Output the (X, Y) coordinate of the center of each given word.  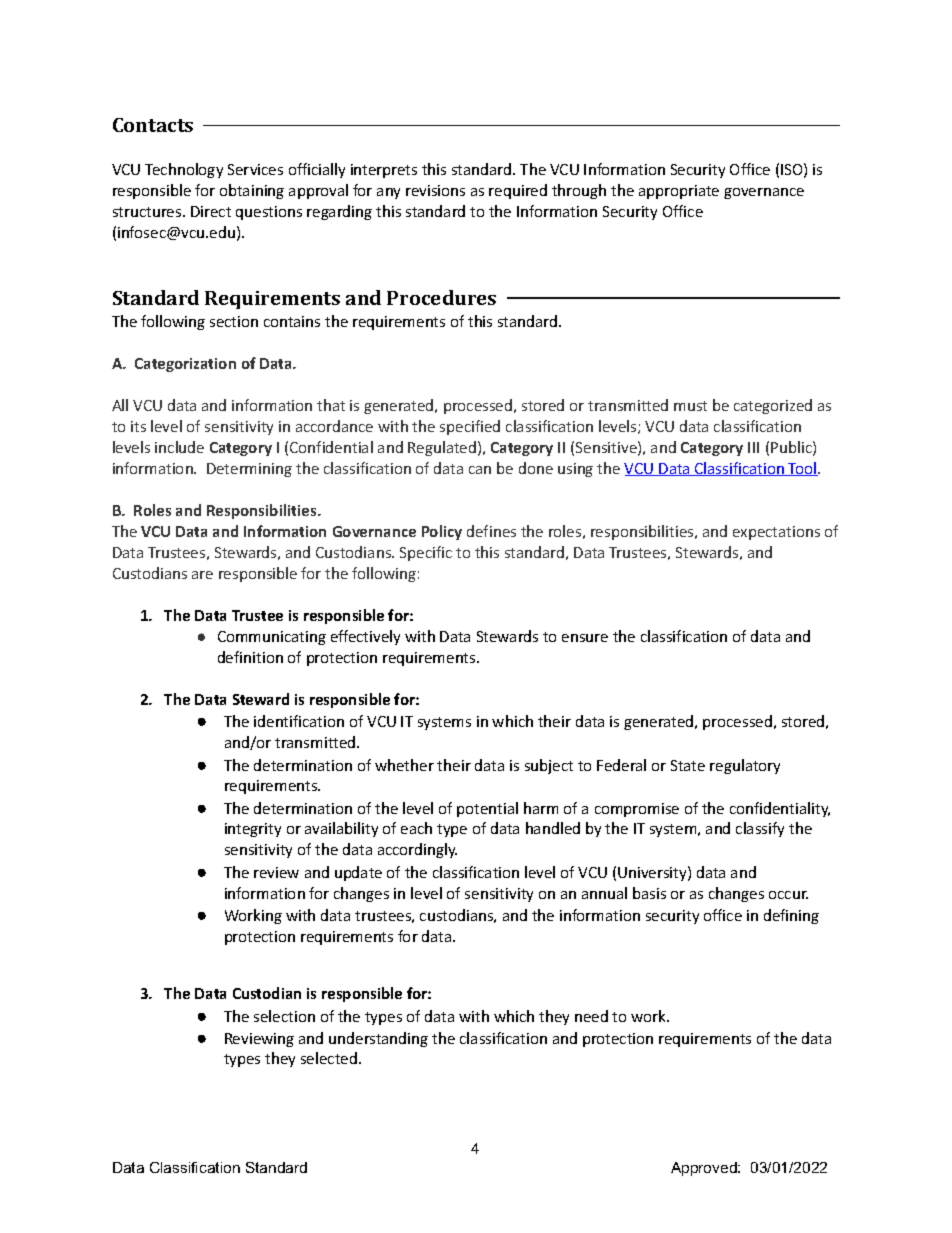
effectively (365, 637)
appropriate (679, 192)
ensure (585, 638)
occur (788, 895)
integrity (253, 830)
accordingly (417, 850)
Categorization (185, 365)
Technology (184, 170)
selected (329, 1058)
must (690, 406)
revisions (435, 190)
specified (470, 427)
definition (250, 657)
